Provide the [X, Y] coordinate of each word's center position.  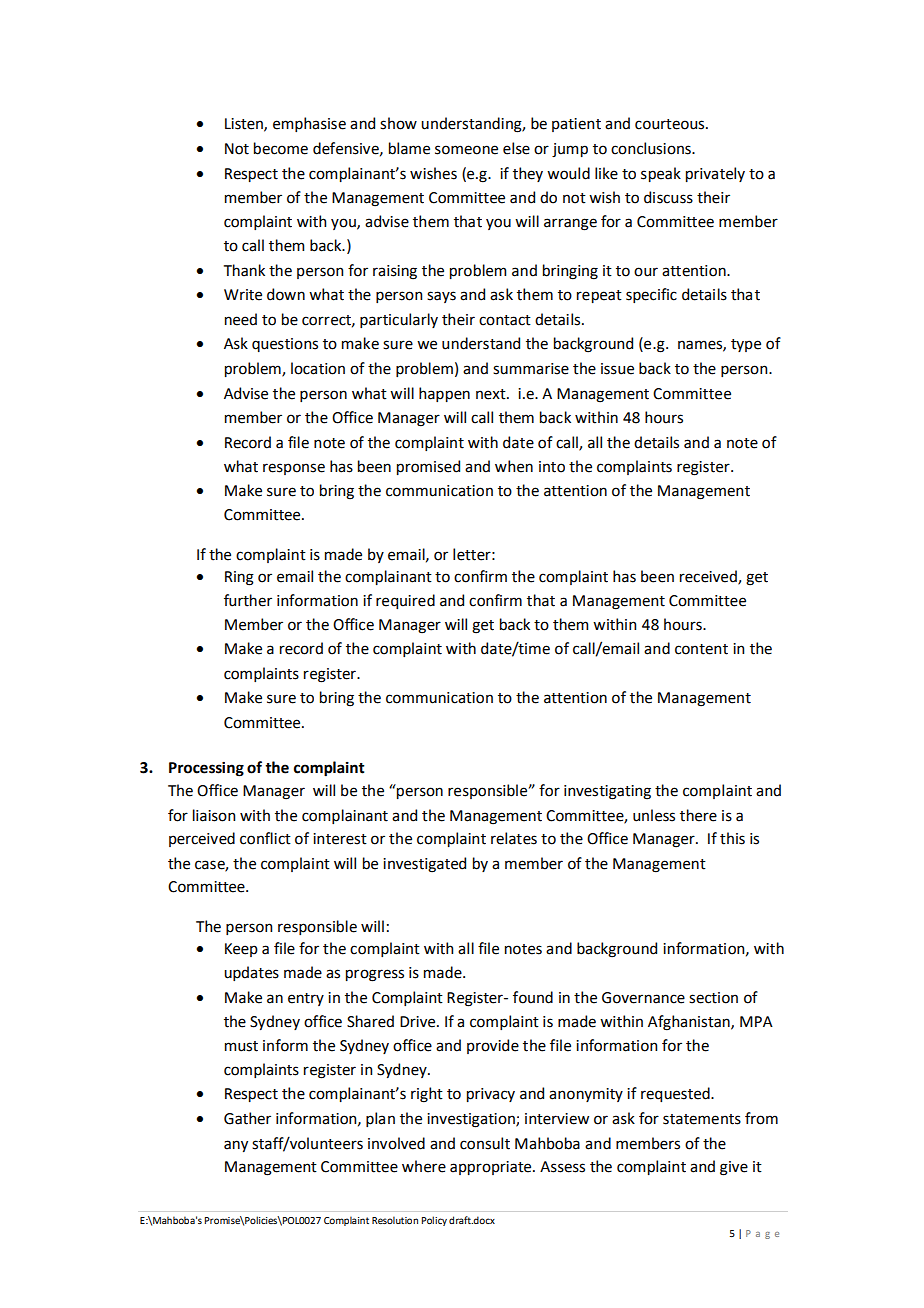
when [514, 466]
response [294, 469]
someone [466, 150]
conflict [265, 838]
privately [715, 174]
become [281, 148]
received [709, 577]
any [236, 1146]
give [734, 1168]
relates [514, 838]
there [698, 815]
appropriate [492, 1168]
